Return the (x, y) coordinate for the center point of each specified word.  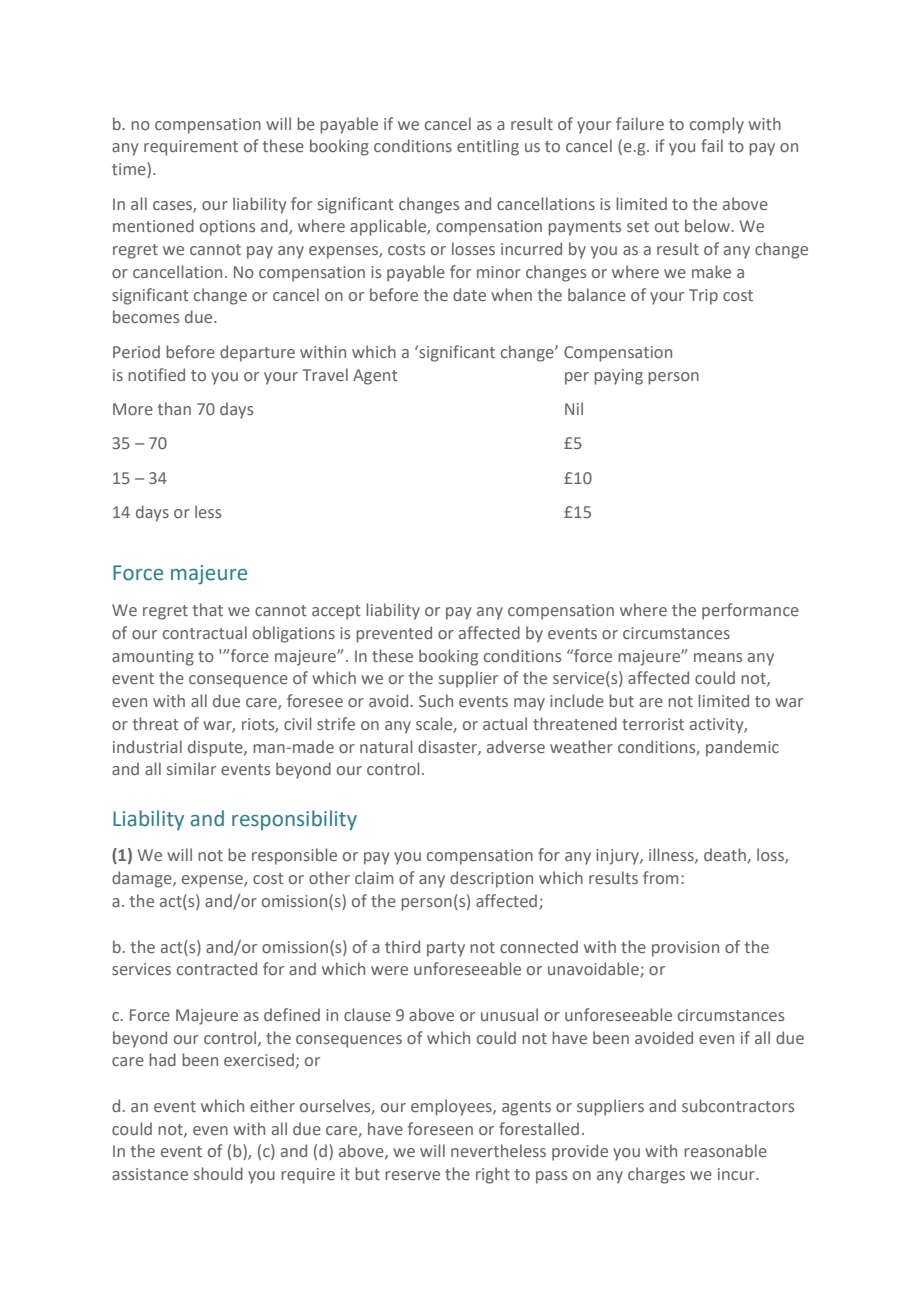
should (218, 1173)
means (718, 657)
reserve (412, 1175)
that (208, 609)
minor (499, 272)
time (130, 170)
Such (436, 700)
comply (717, 125)
